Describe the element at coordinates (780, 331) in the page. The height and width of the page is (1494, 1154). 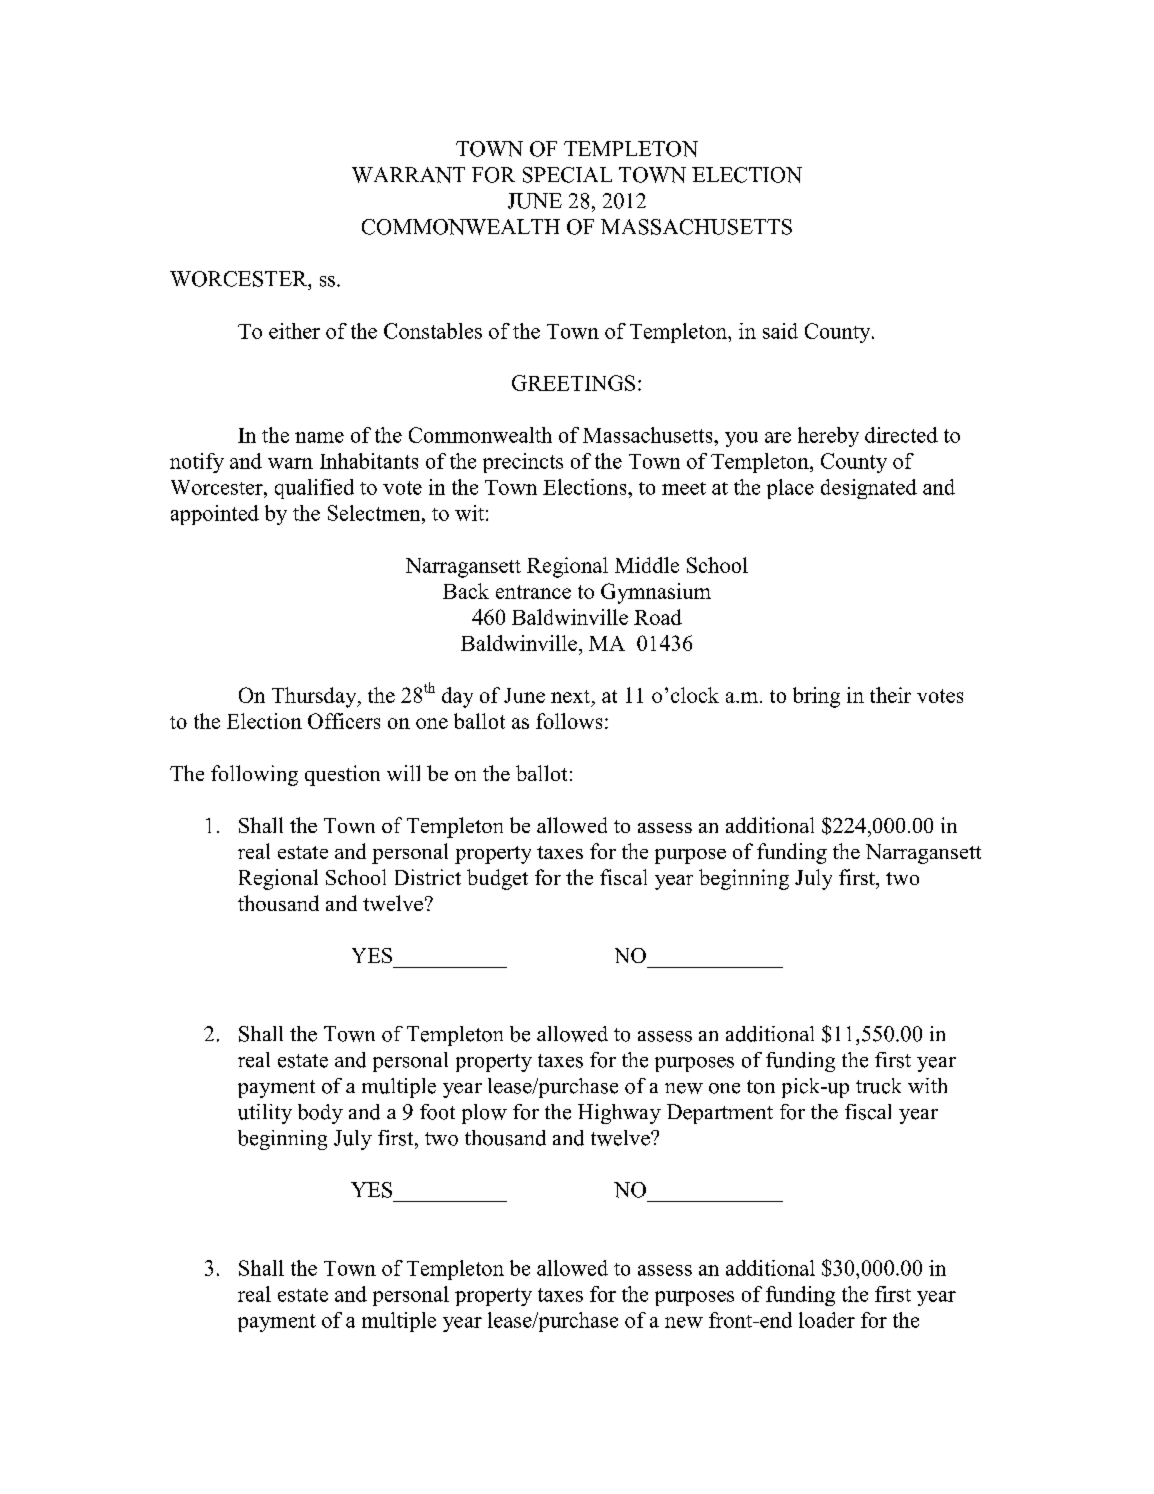
I see `said` at that location.
